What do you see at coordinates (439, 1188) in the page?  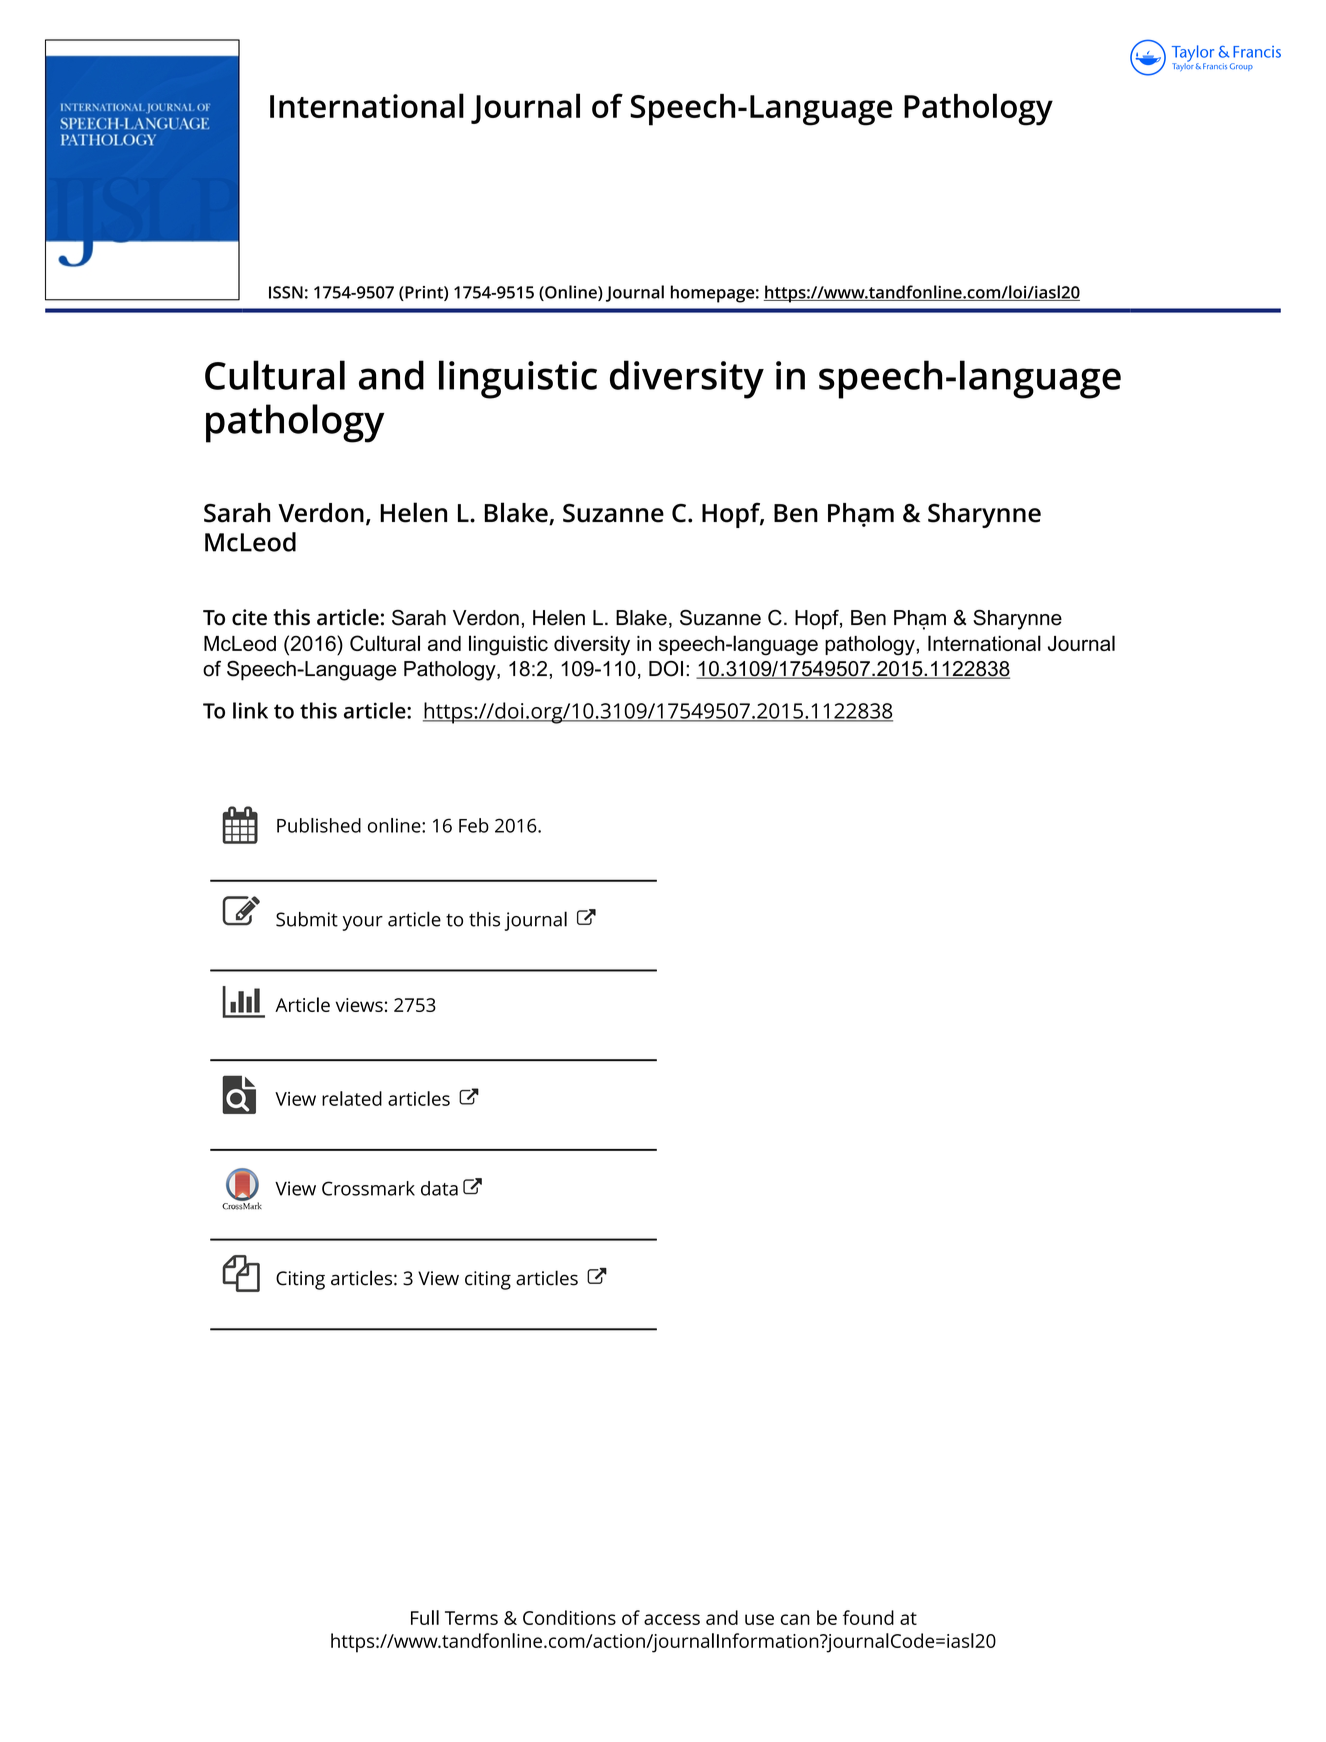 I see `data` at bounding box center [439, 1188].
